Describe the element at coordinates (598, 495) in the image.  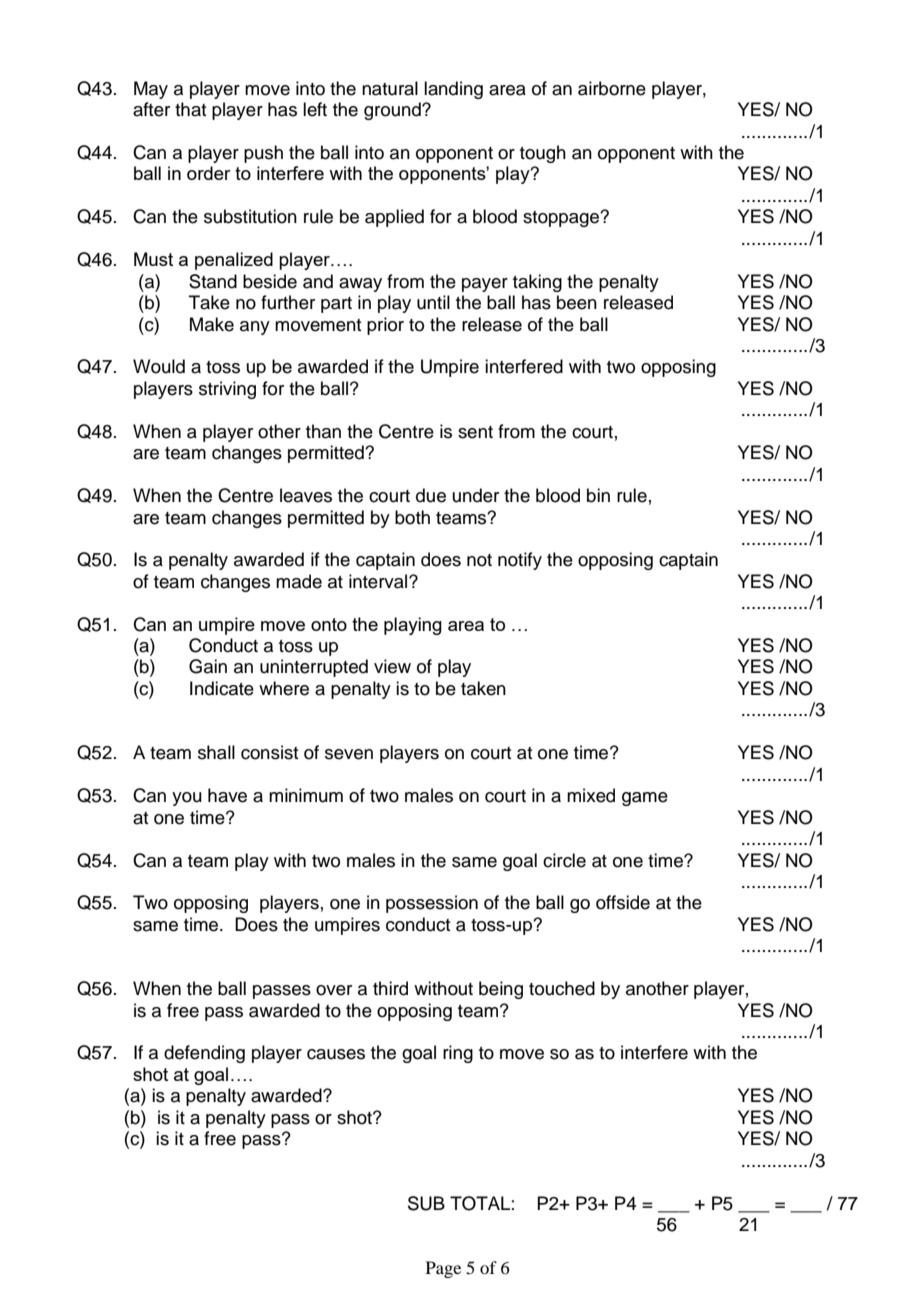
I see `bin` at that location.
